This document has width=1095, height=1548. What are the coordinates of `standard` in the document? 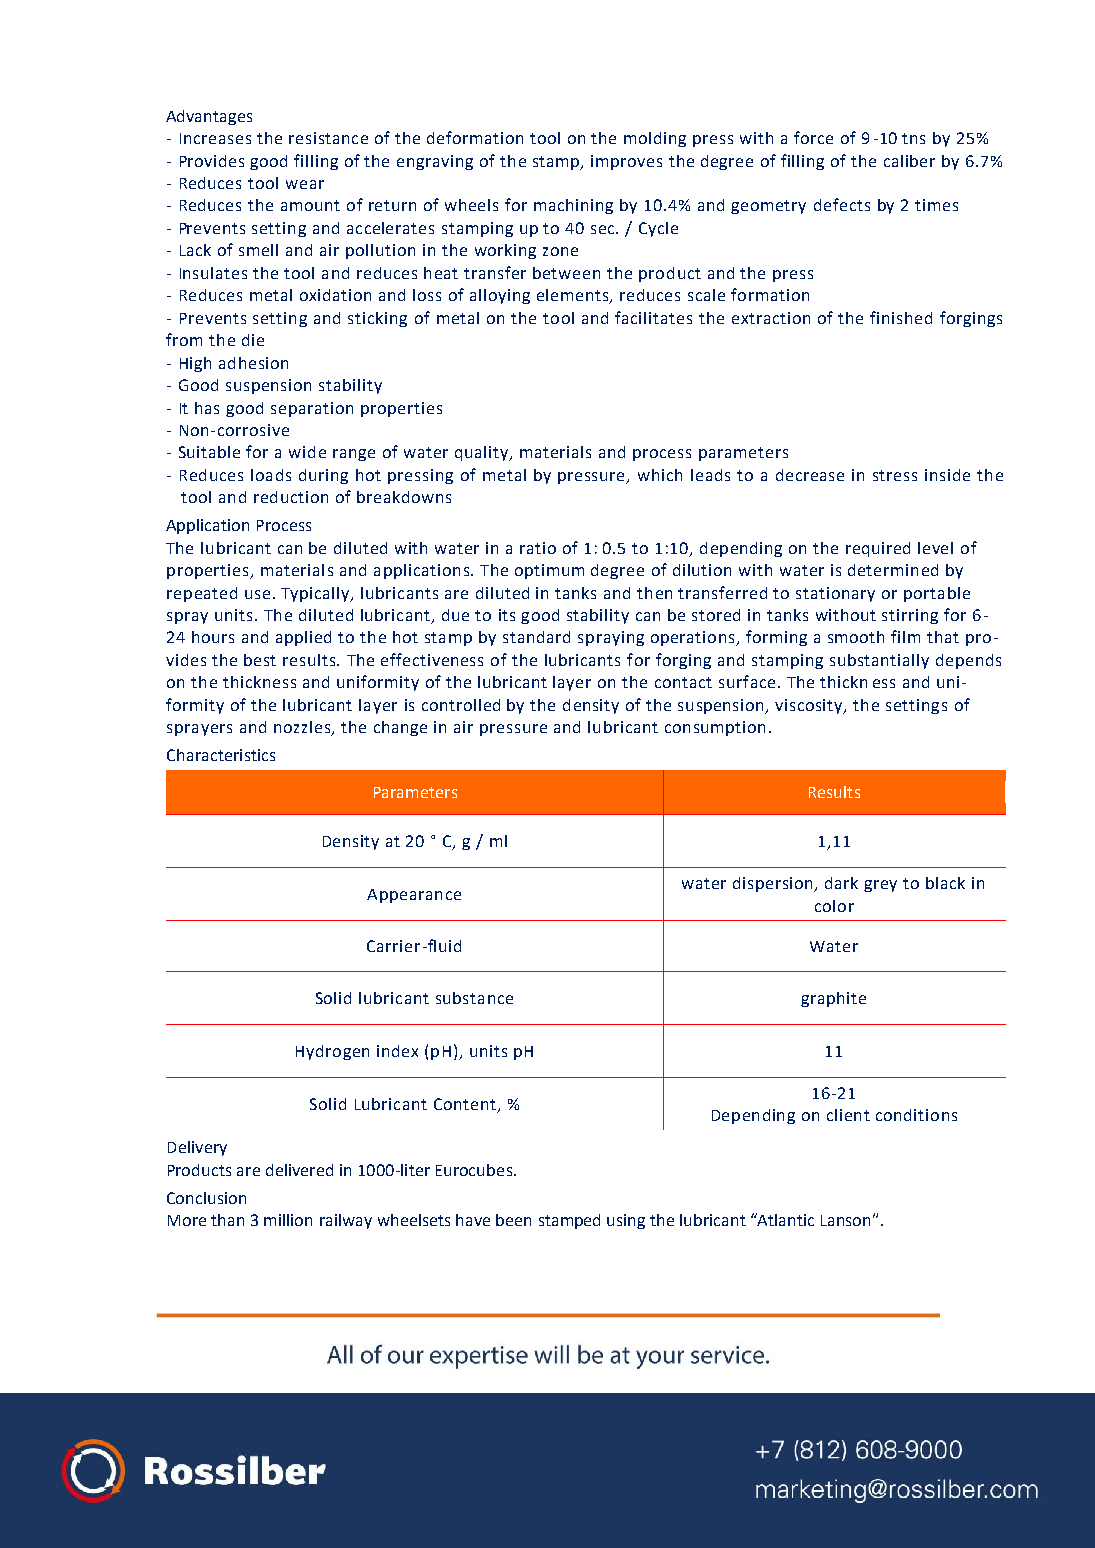 It's located at (536, 637).
